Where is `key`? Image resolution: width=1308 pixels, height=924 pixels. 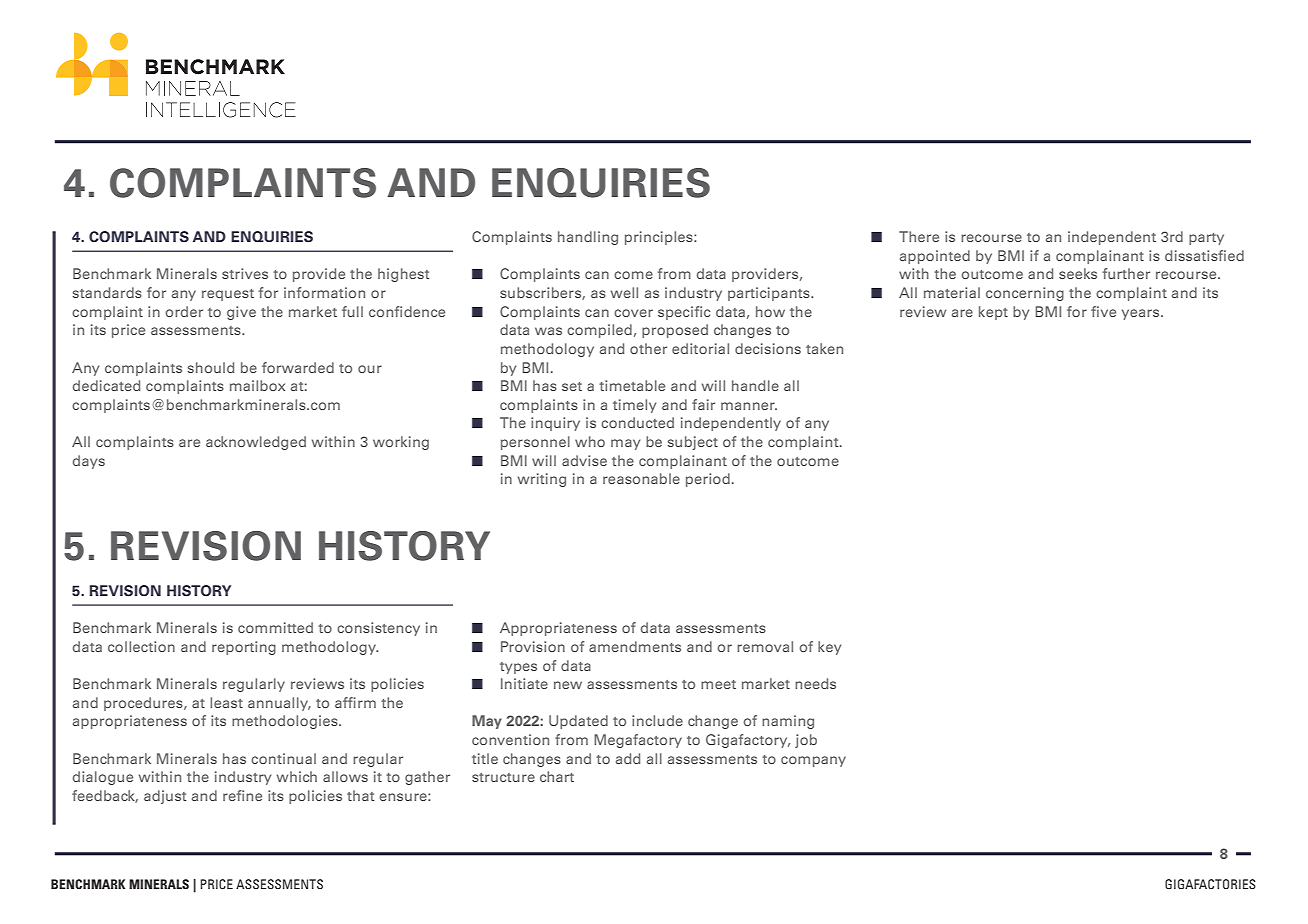
key is located at coordinates (829, 648).
